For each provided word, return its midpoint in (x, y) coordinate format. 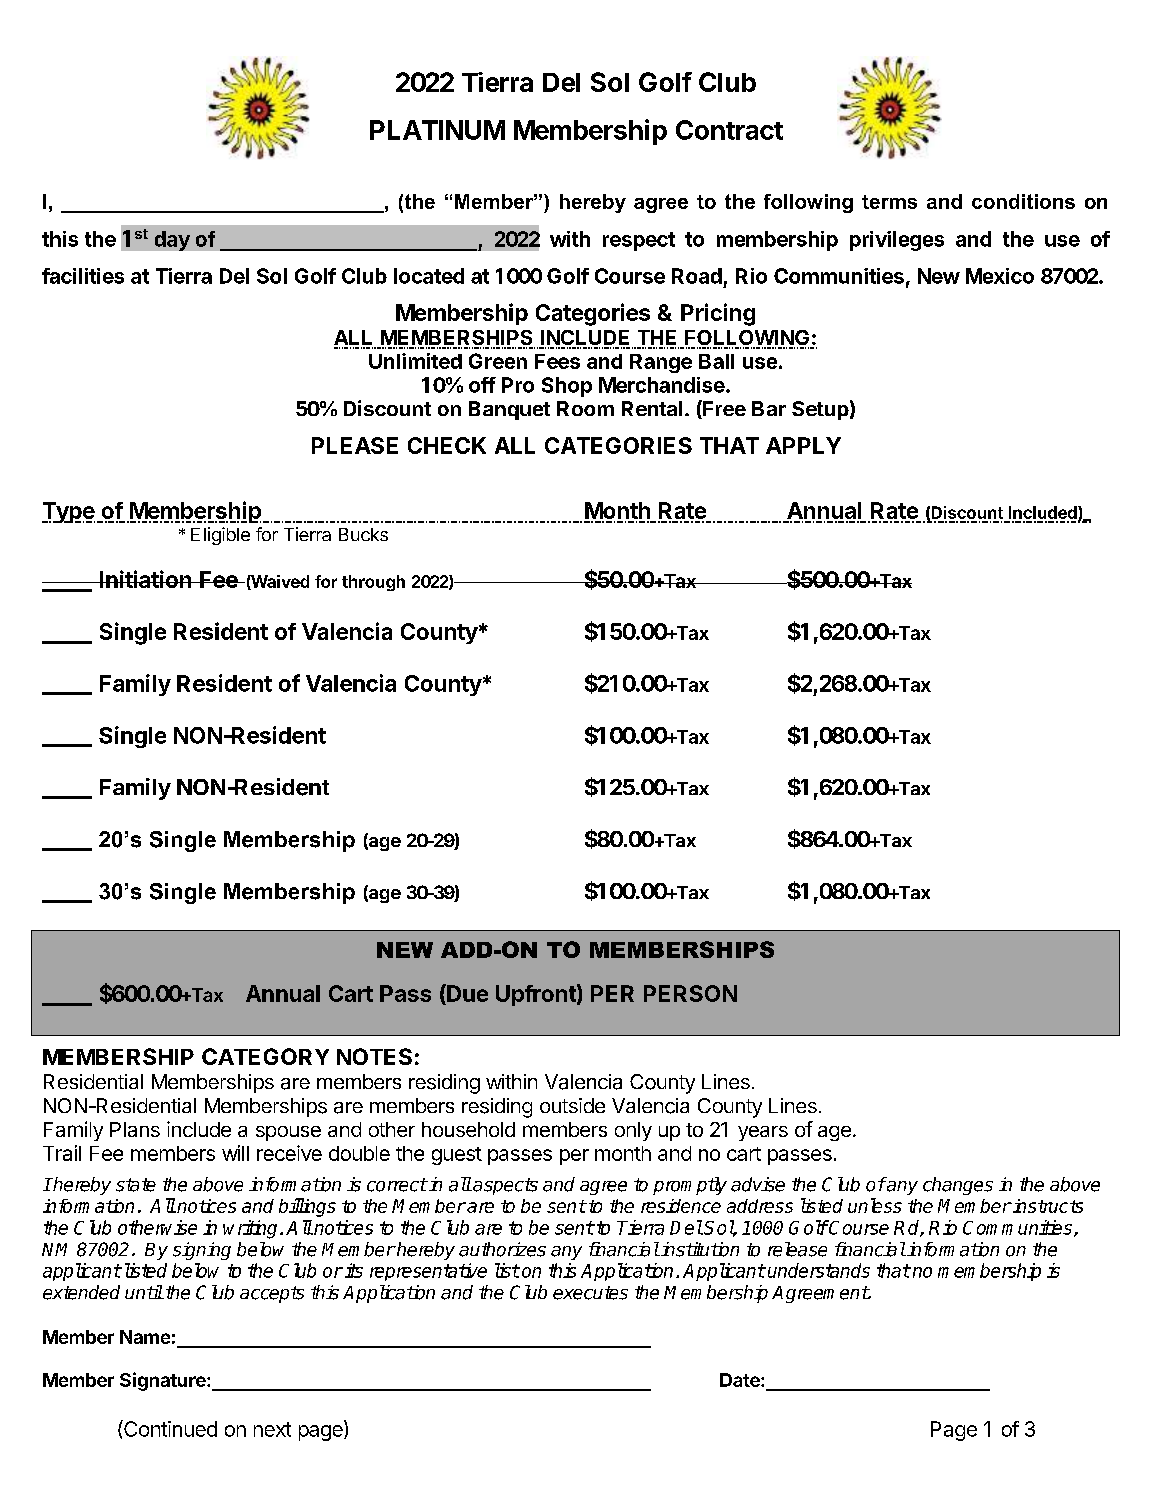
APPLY (803, 445)
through (373, 583)
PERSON (690, 993)
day (172, 241)
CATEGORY (265, 1056)
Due (466, 994)
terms (889, 202)
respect (639, 241)
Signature (164, 1381)
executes (590, 1293)
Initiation (146, 579)
